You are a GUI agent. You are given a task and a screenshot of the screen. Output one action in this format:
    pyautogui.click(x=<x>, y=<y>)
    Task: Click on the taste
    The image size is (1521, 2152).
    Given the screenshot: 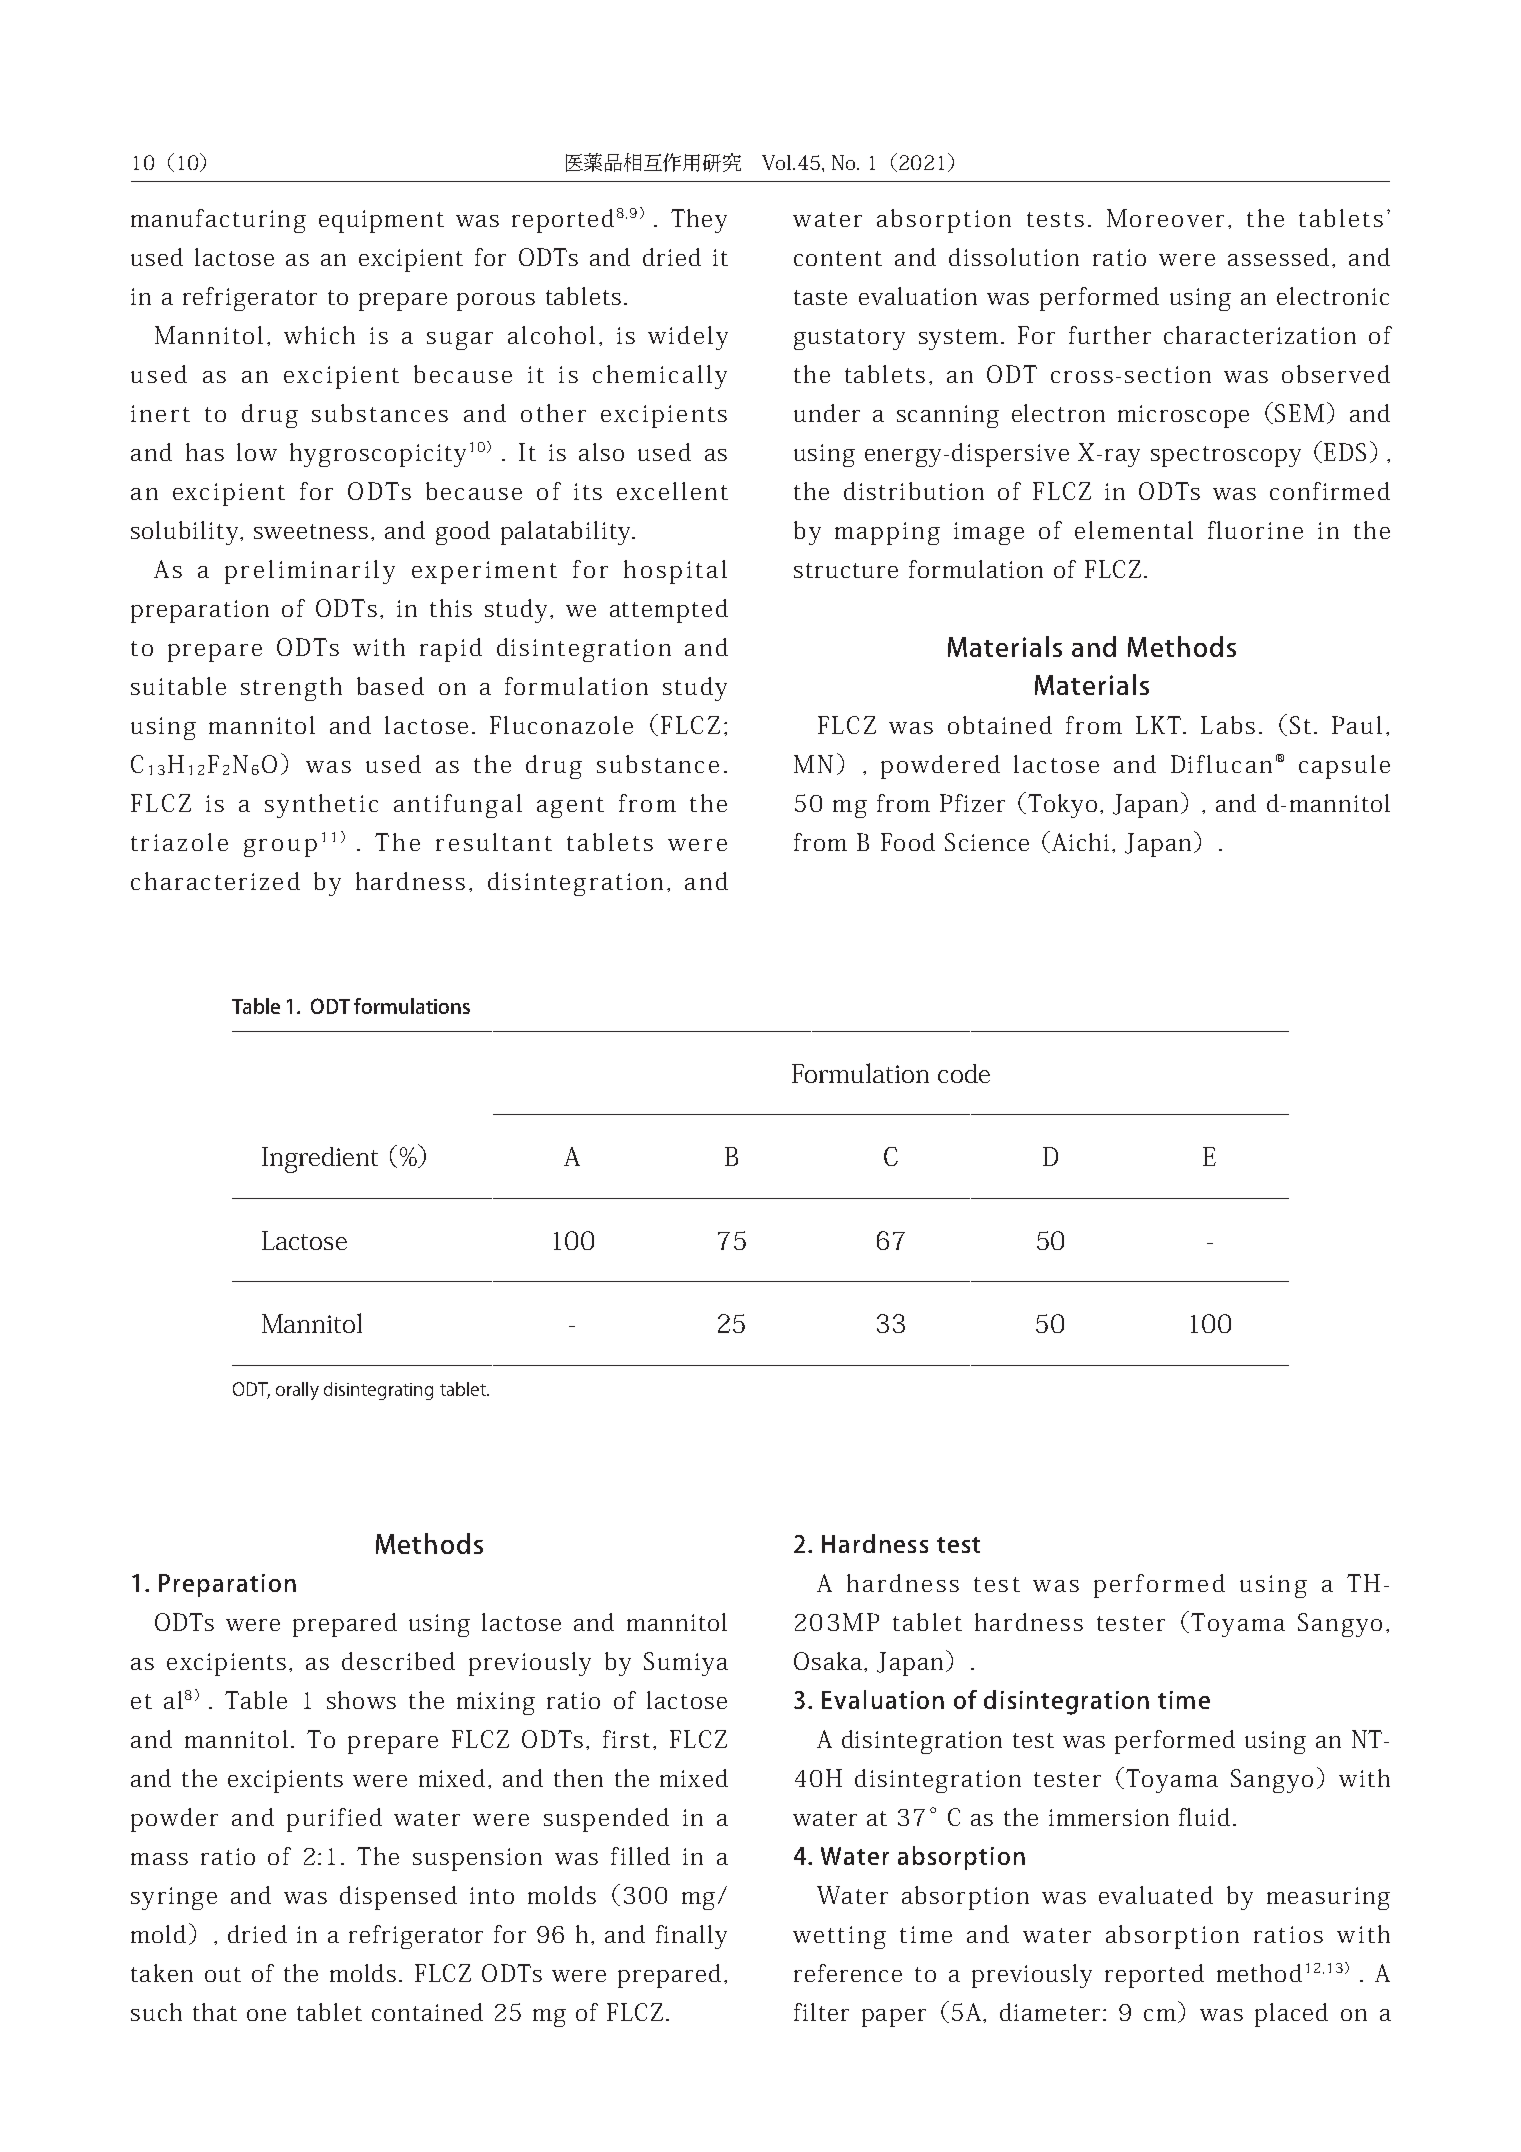 What is the action you would take?
    pyautogui.click(x=820, y=297)
